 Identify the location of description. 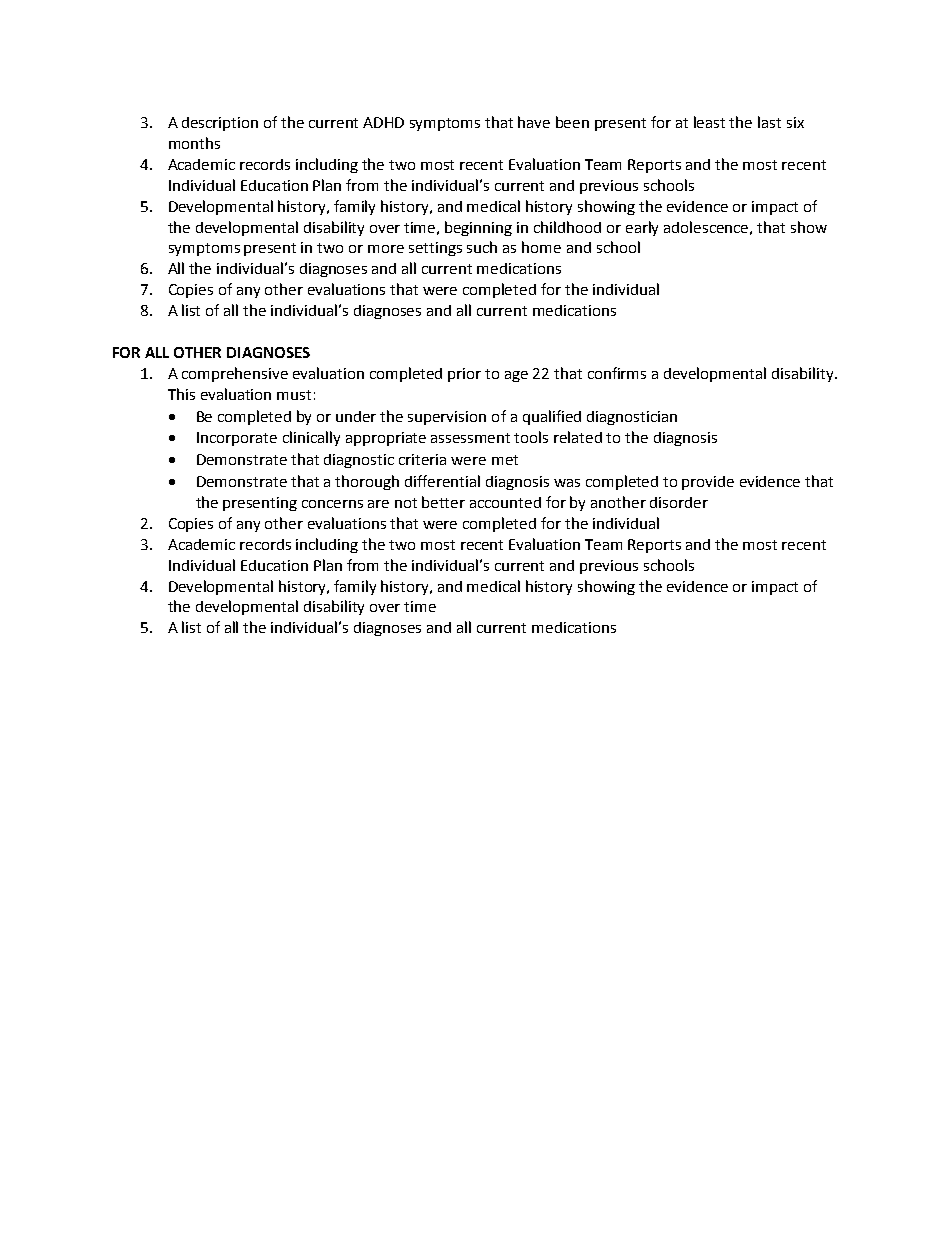
(220, 124).
